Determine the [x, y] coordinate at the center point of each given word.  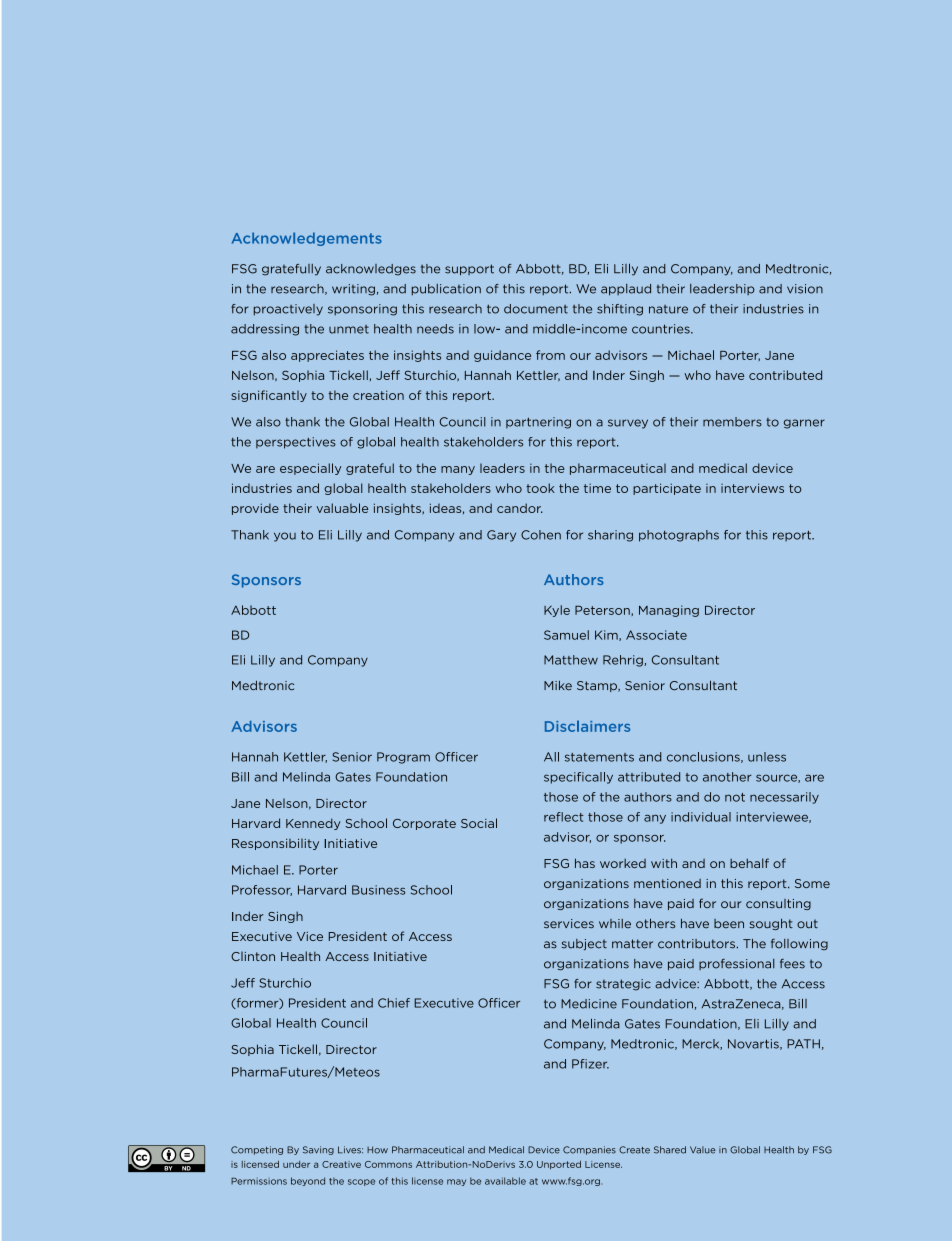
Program [403, 758]
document [536, 309]
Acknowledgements [307, 239]
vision [805, 289]
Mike [558, 685]
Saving [318, 1150]
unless [767, 757]
